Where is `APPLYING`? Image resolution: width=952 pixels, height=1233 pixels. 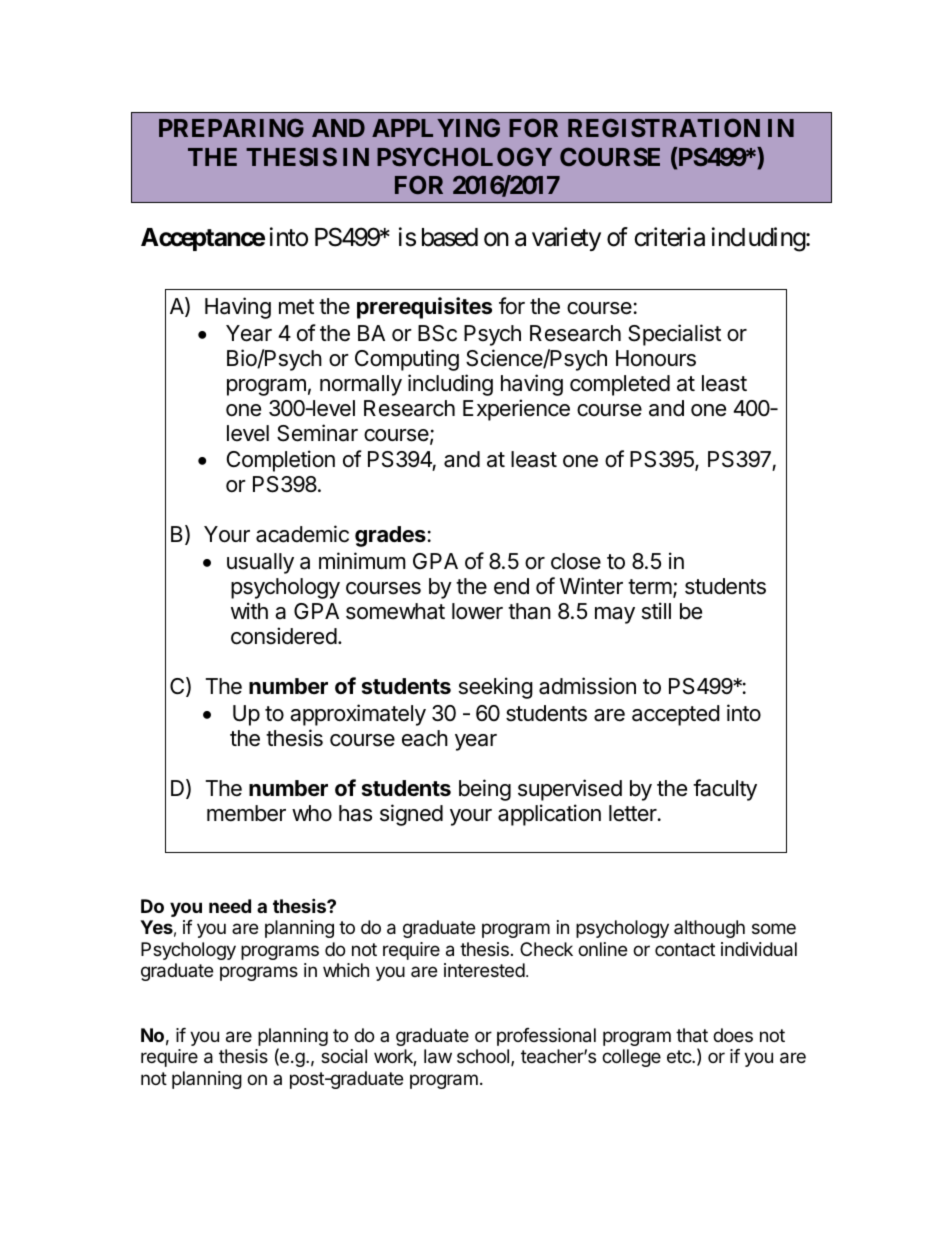 APPLYING is located at coordinates (436, 127).
